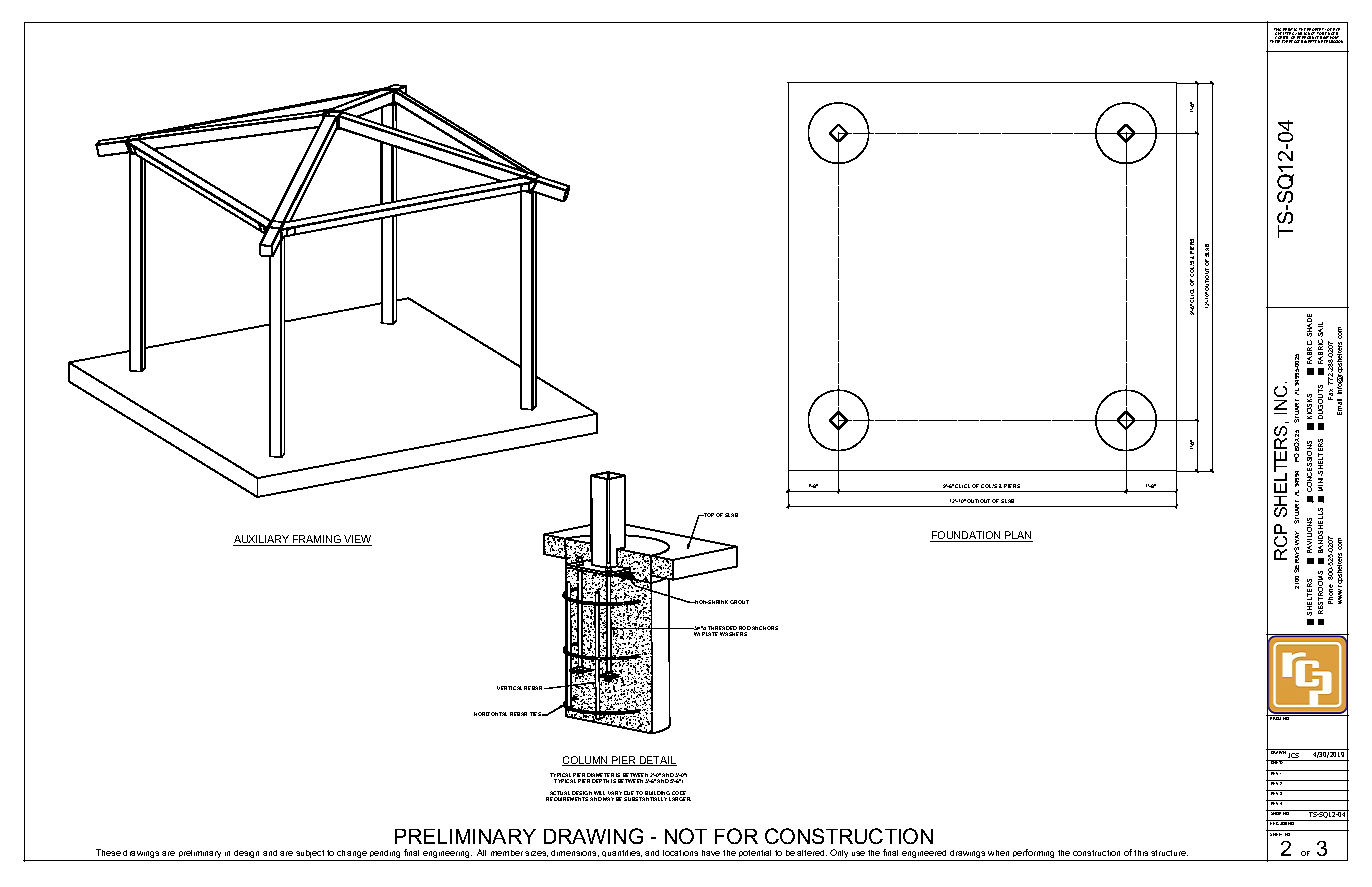 The height and width of the image is (887, 1372). I want to click on TOP, so click(708, 515).
